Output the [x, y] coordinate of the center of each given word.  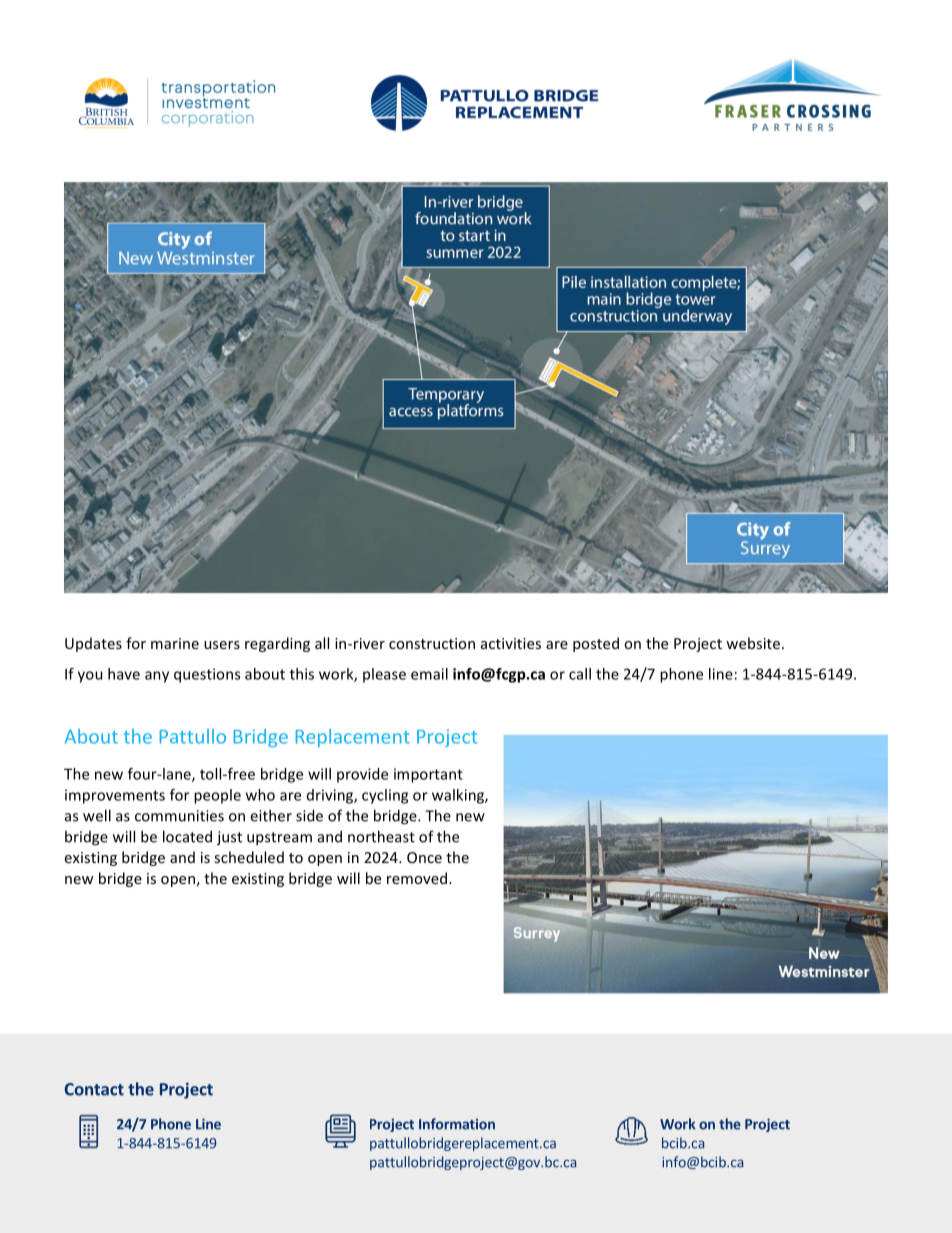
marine [175, 643]
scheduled [249, 857]
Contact [94, 1089]
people [217, 796]
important [428, 775]
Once [424, 857]
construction [432, 643]
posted [596, 644]
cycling [385, 796]
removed [417, 878]
